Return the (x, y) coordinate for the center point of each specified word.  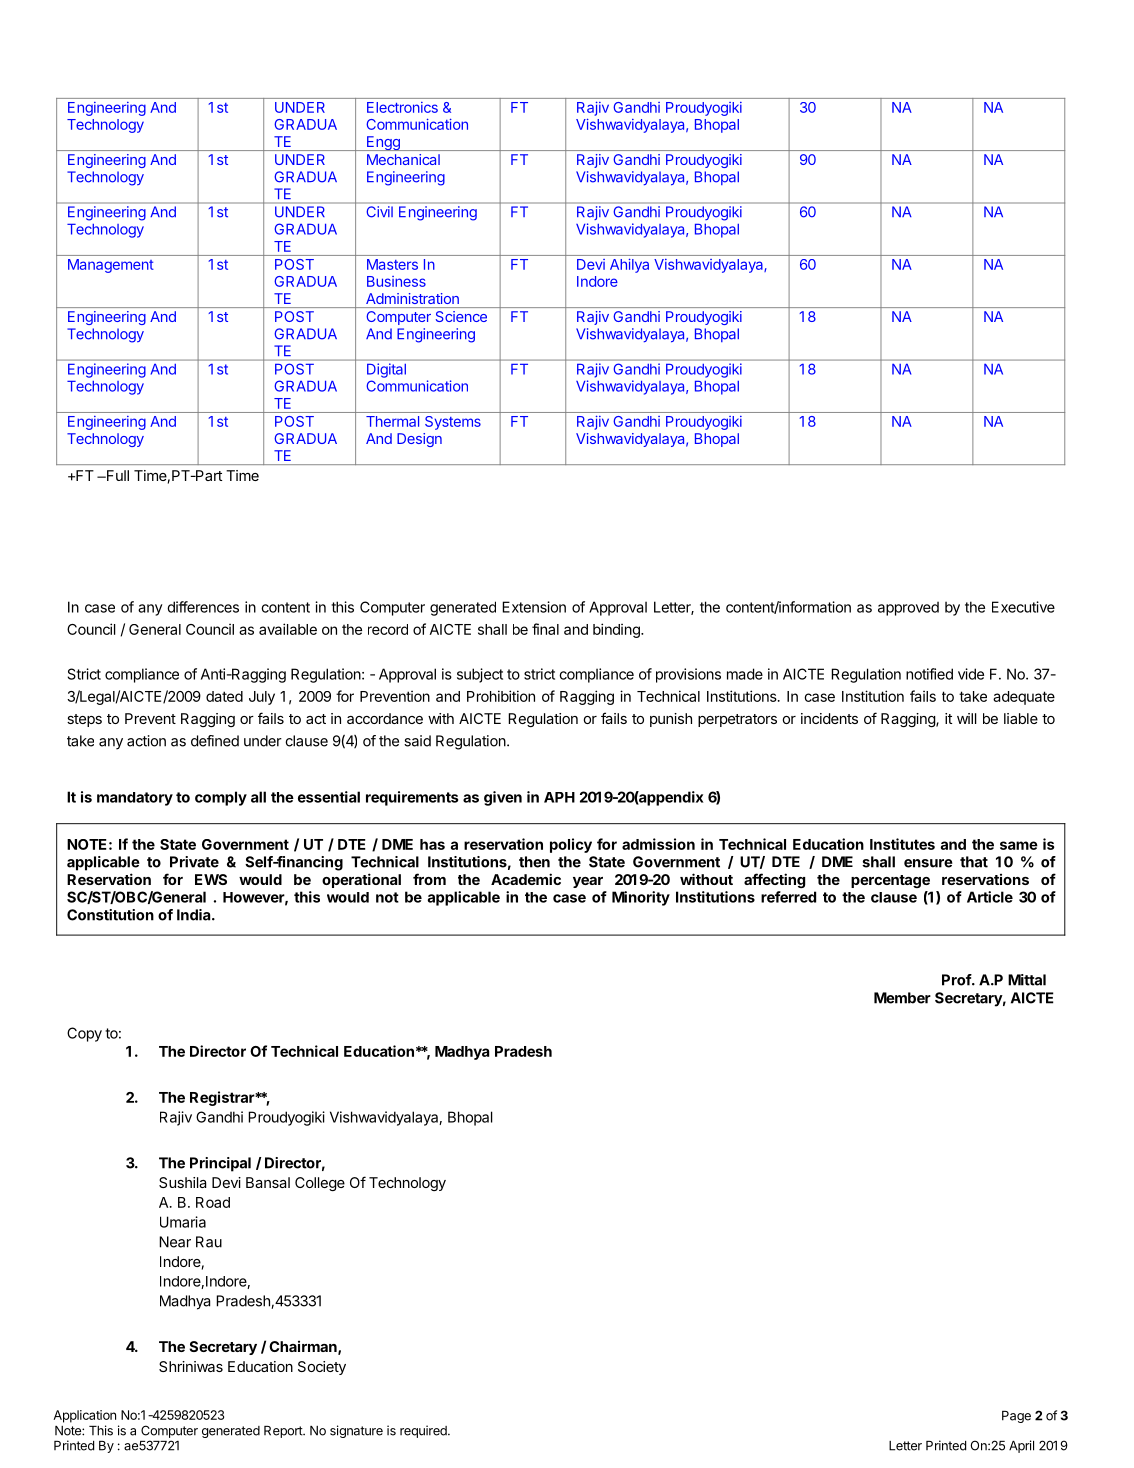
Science (461, 316)
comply (221, 798)
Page (1016, 1417)
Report (284, 1432)
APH (559, 797)
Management (111, 266)
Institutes (902, 844)
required (424, 1431)
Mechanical (403, 159)
